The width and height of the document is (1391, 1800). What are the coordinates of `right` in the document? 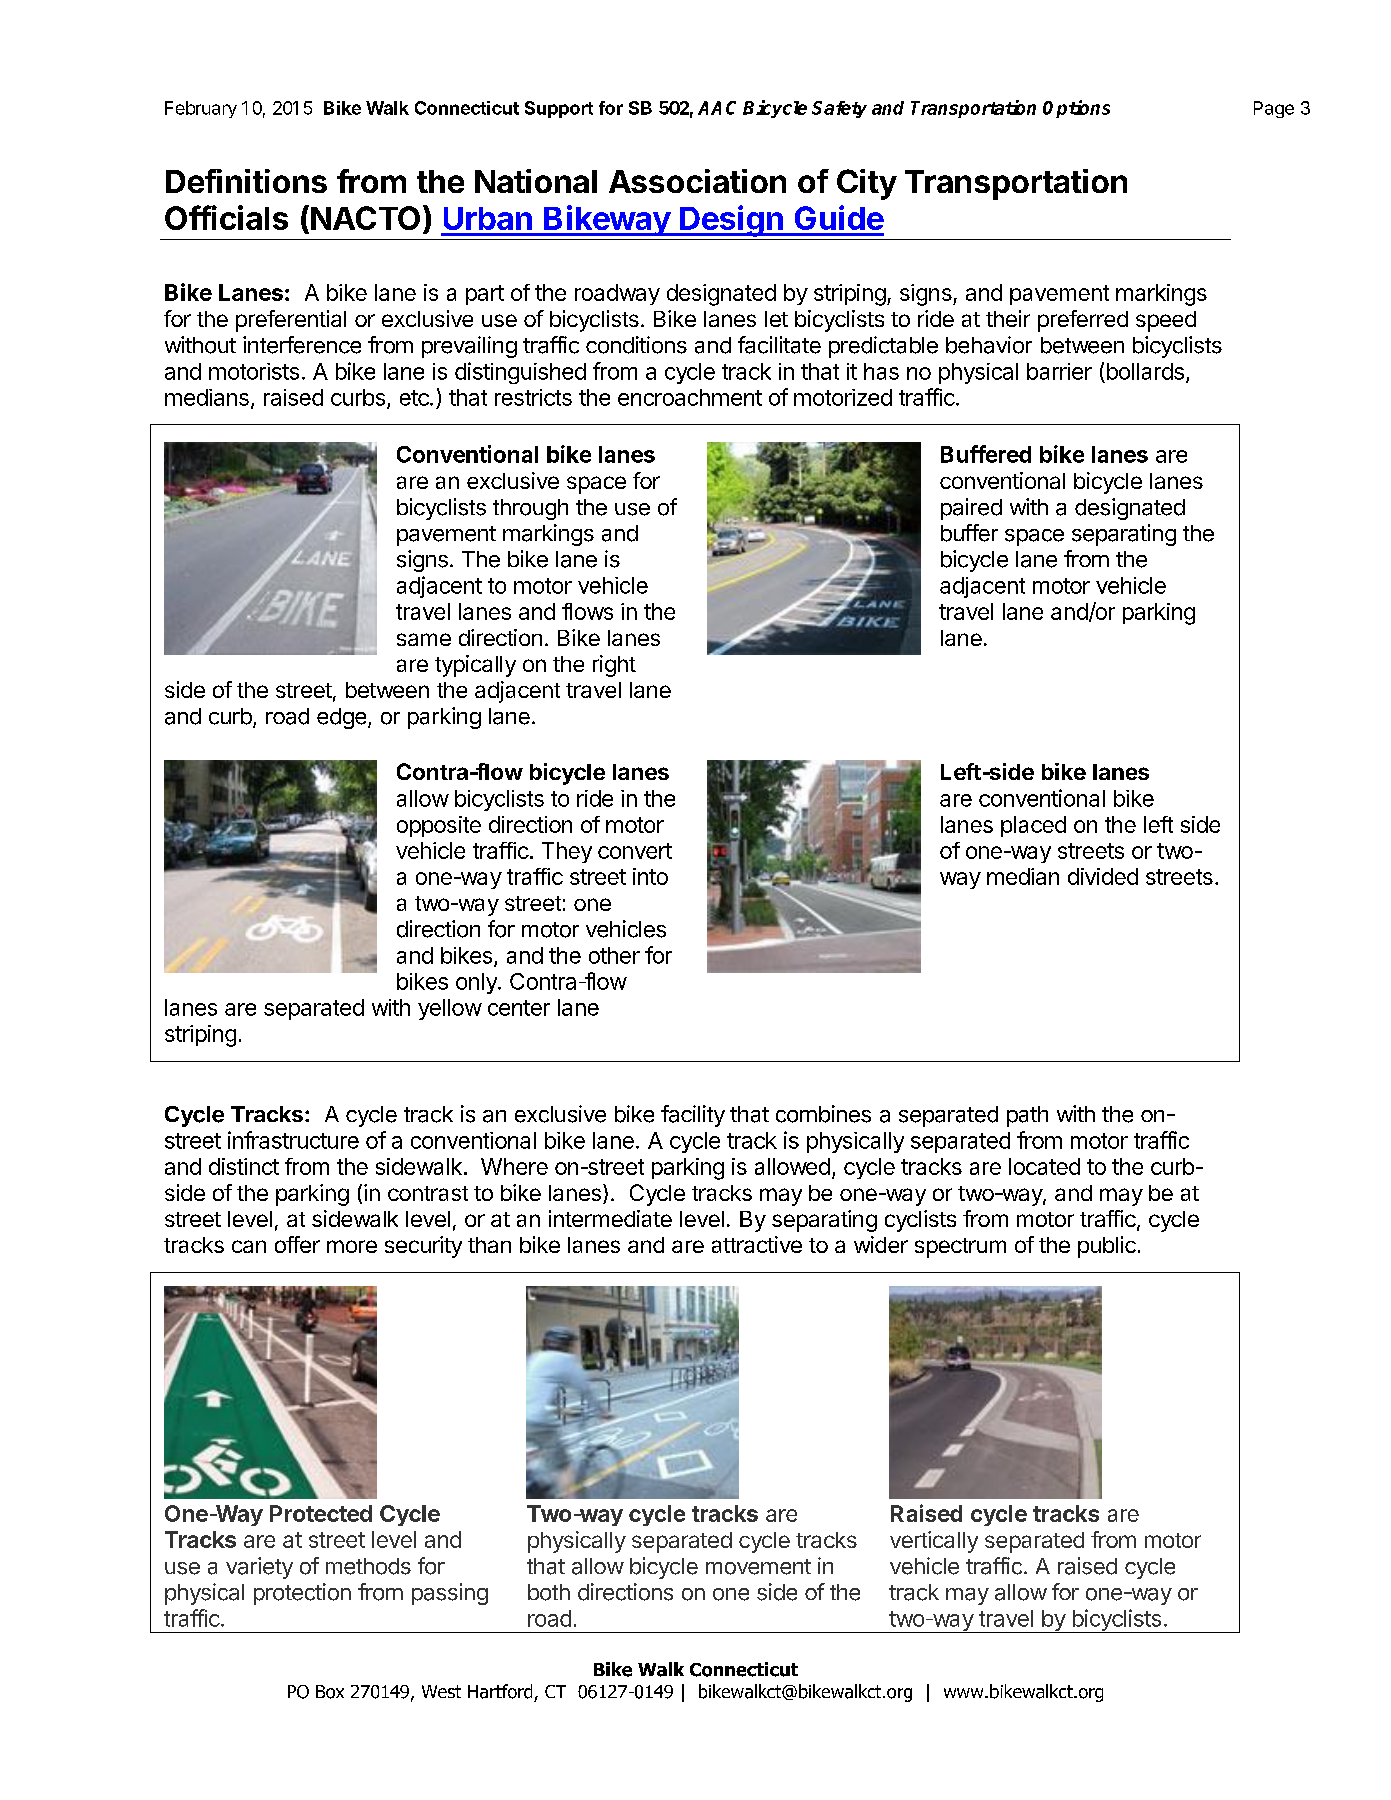 It's located at (614, 666).
